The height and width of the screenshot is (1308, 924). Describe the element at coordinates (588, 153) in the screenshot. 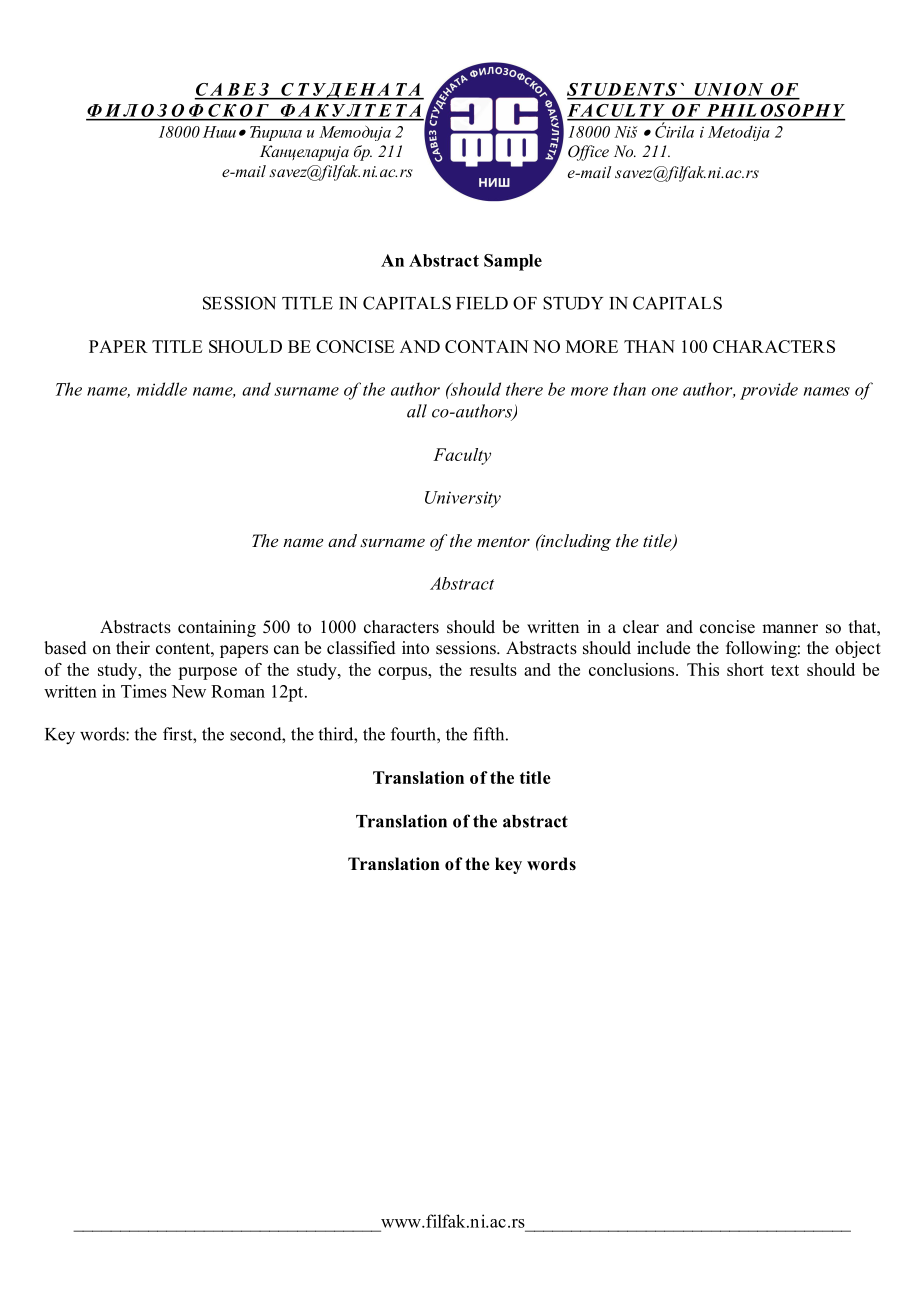

I see `Office` at that location.
